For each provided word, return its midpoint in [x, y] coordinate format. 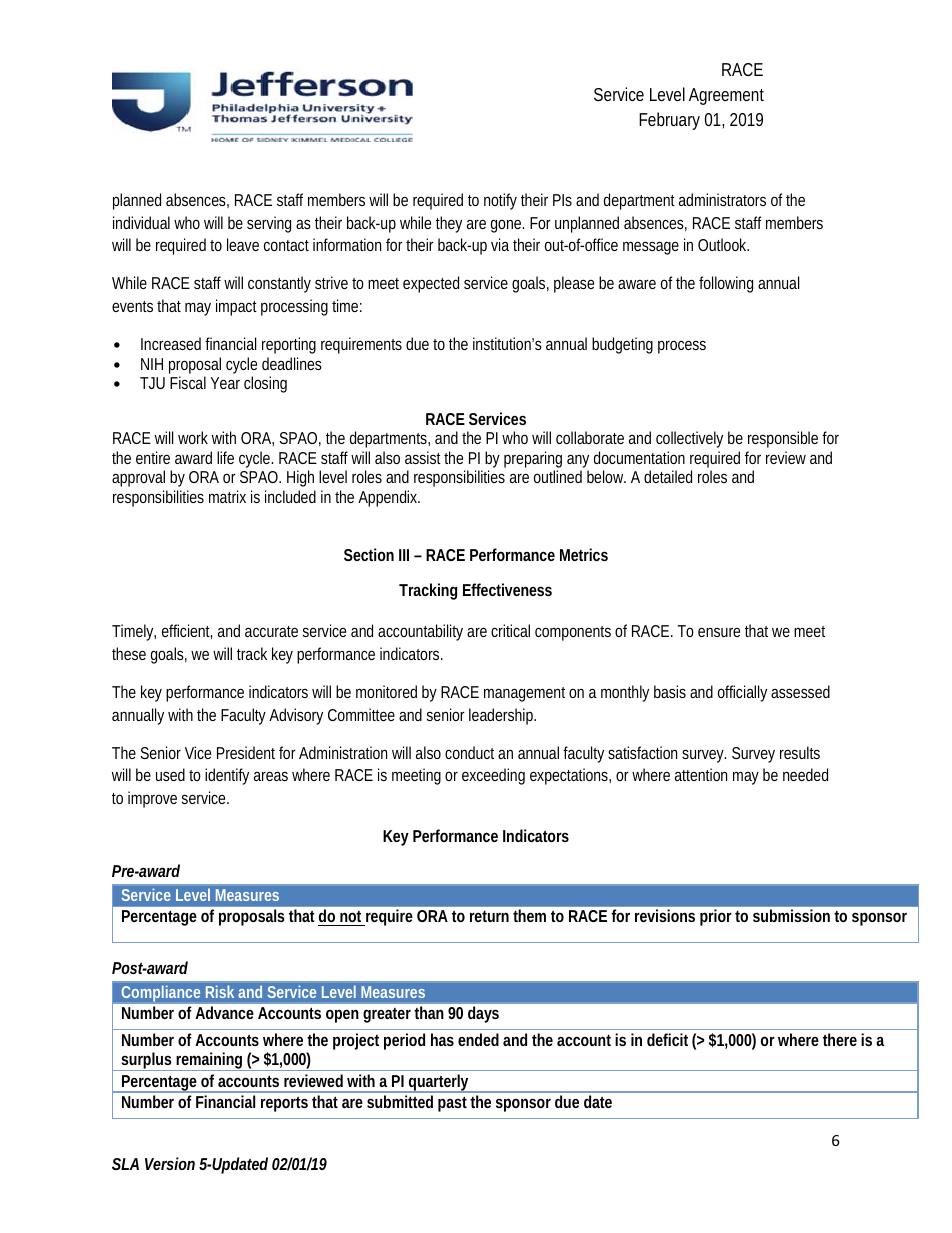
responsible [783, 439]
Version [170, 1163]
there [840, 1039]
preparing [533, 461]
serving [269, 224]
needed [805, 774]
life [225, 457]
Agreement [726, 96]
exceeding [493, 776]
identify [227, 776]
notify [500, 201]
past [452, 1104]
